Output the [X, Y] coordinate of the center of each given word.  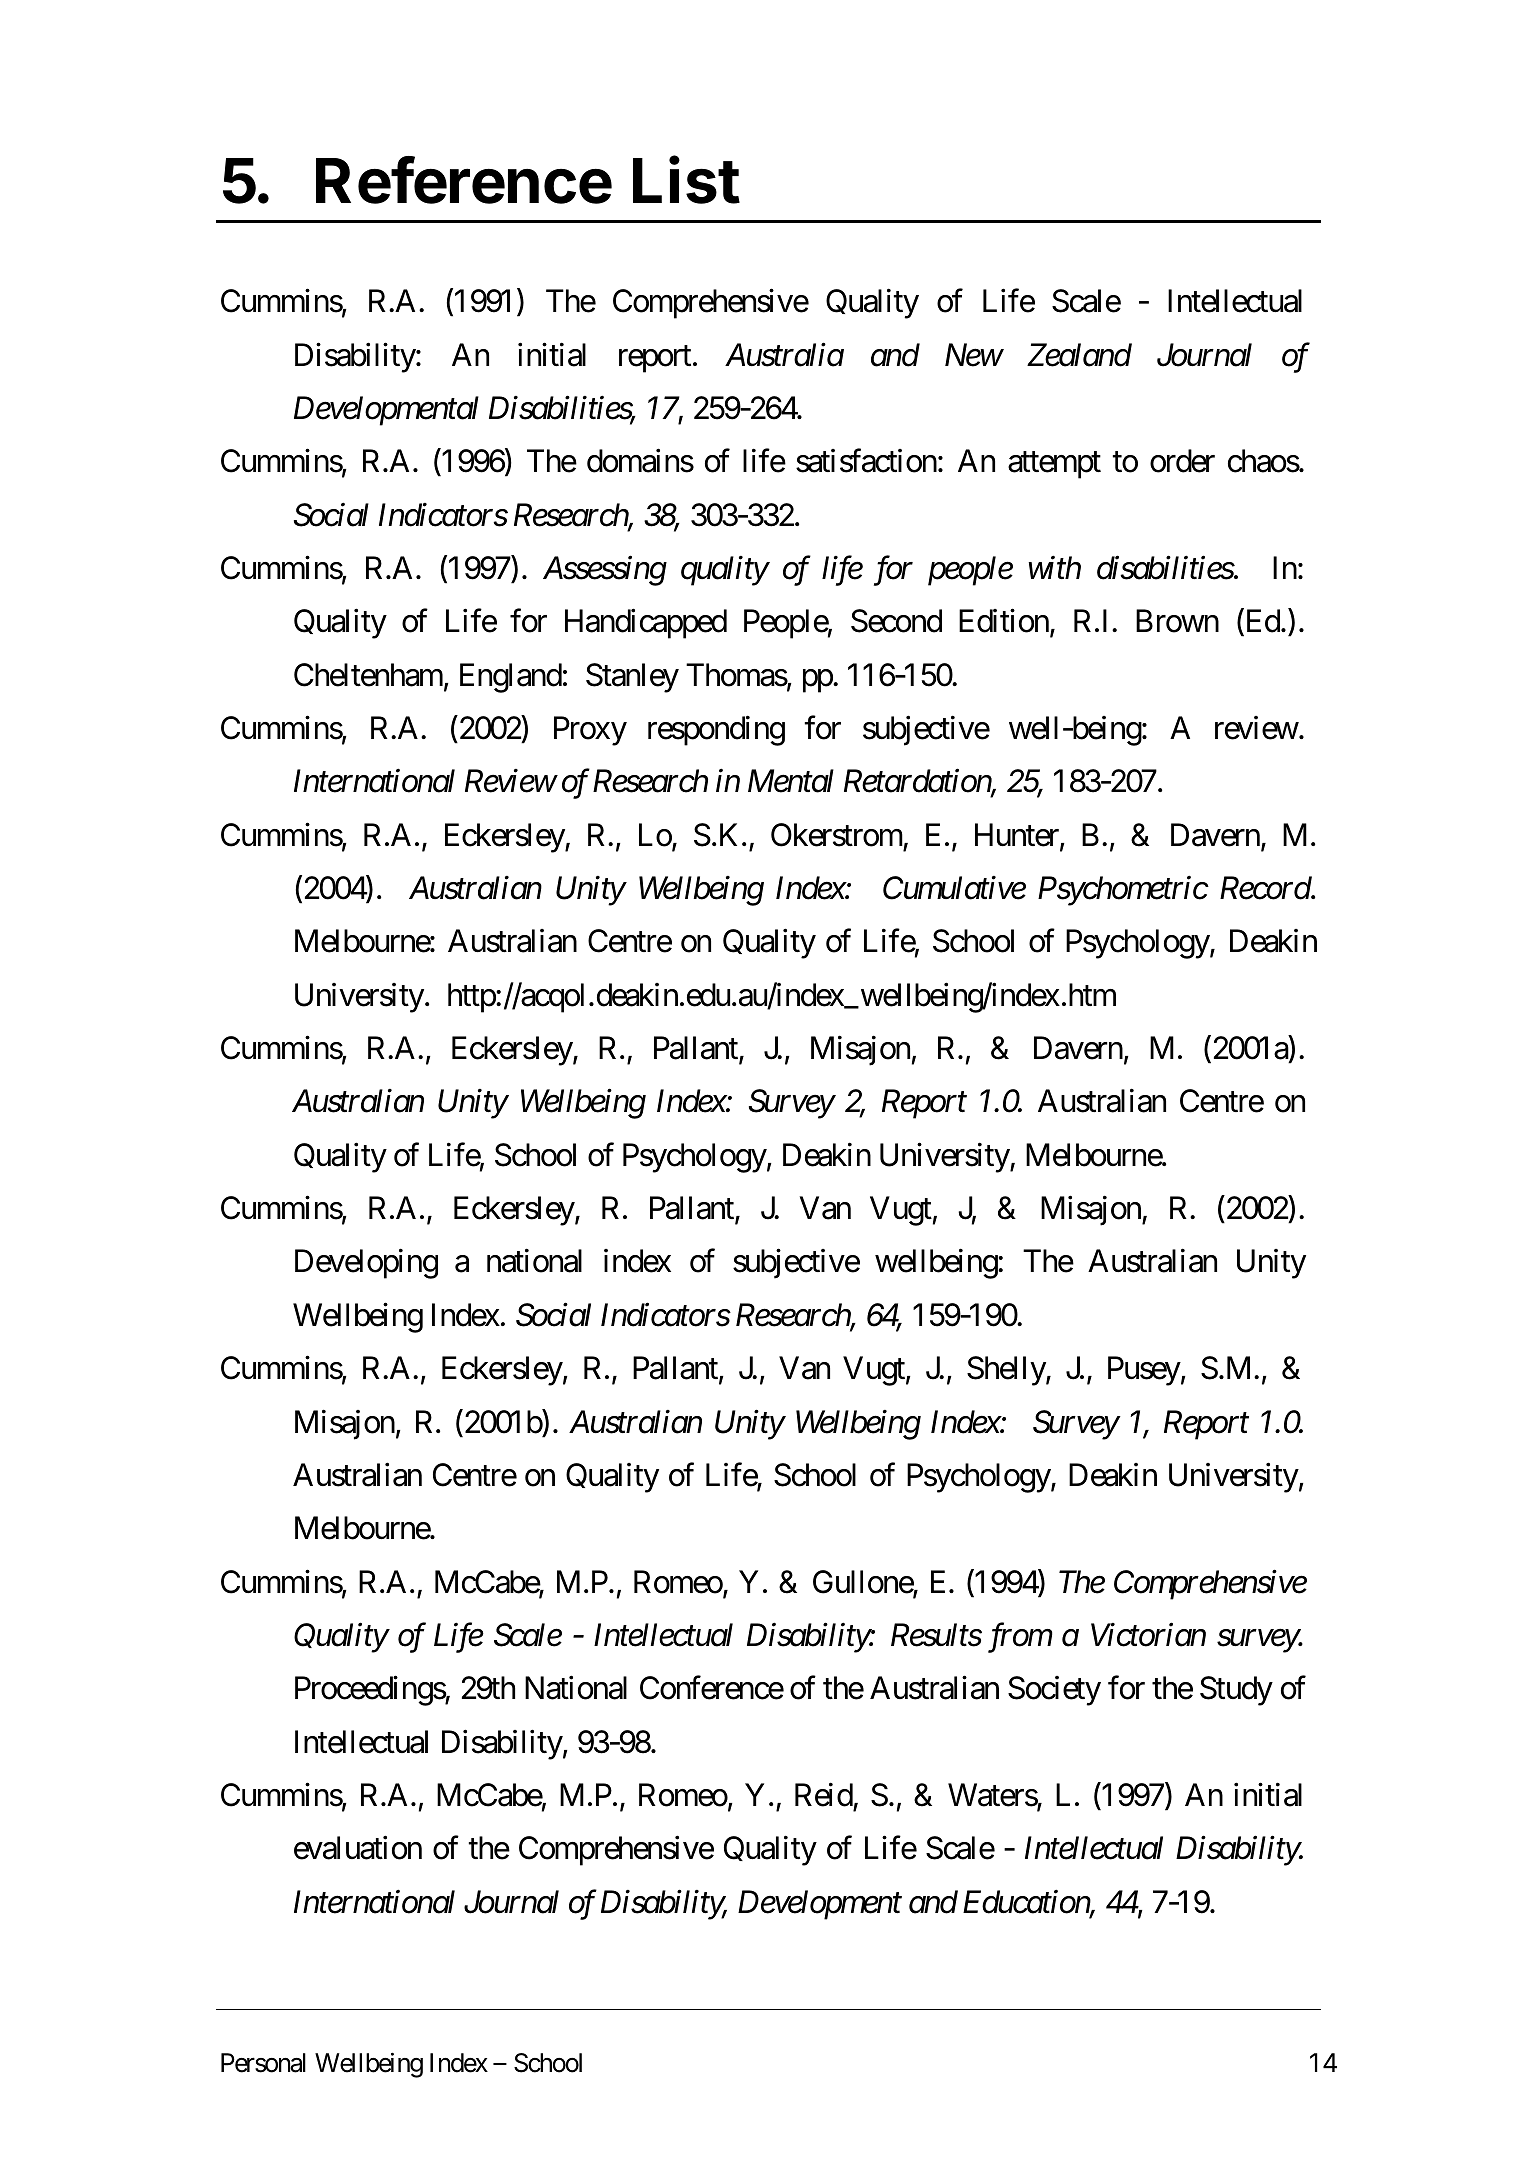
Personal [263, 2063]
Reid [824, 1795]
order [1182, 461]
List [686, 180]
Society [1054, 1691]
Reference [464, 180]
